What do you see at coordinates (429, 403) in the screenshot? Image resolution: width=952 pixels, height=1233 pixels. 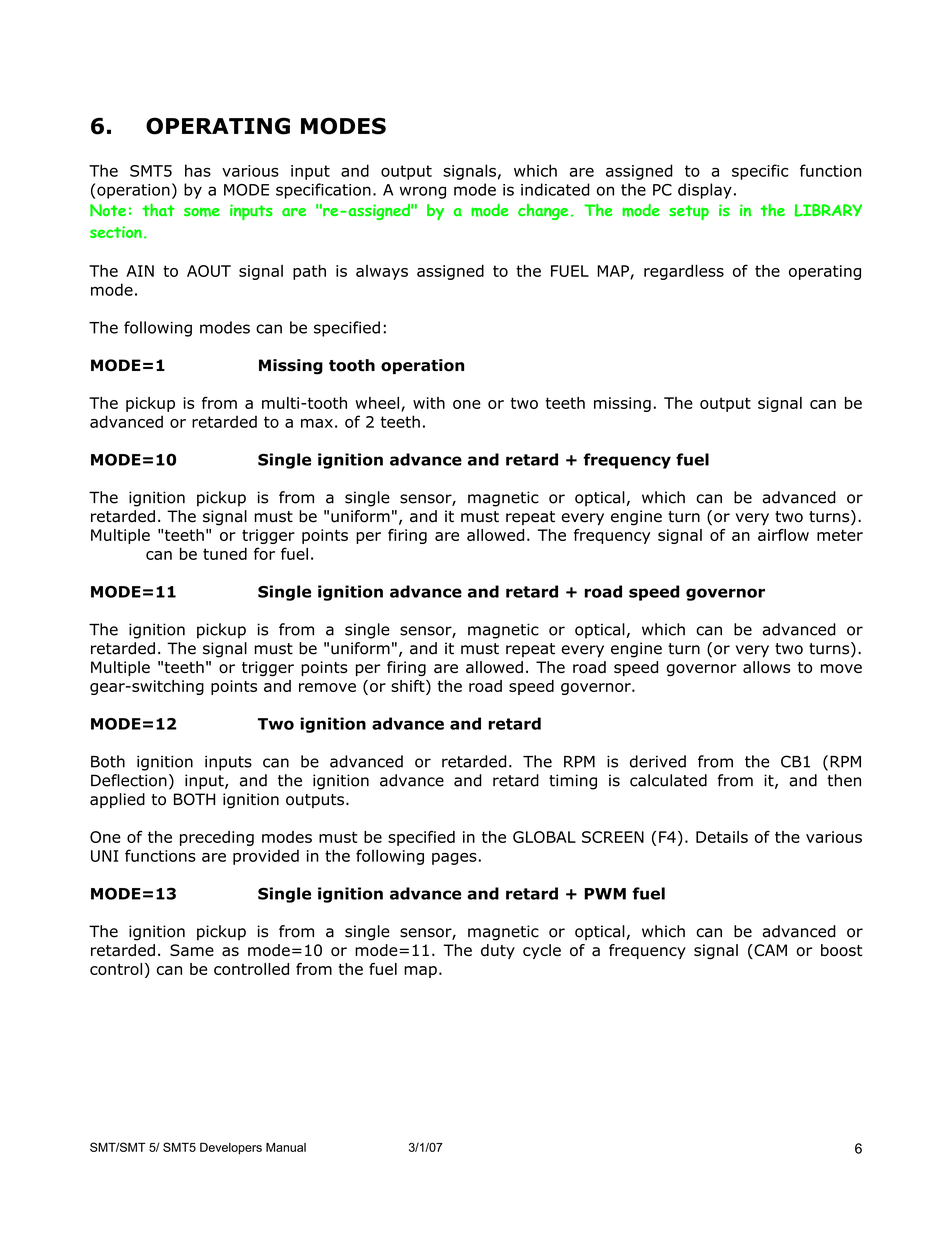 I see `with` at bounding box center [429, 403].
